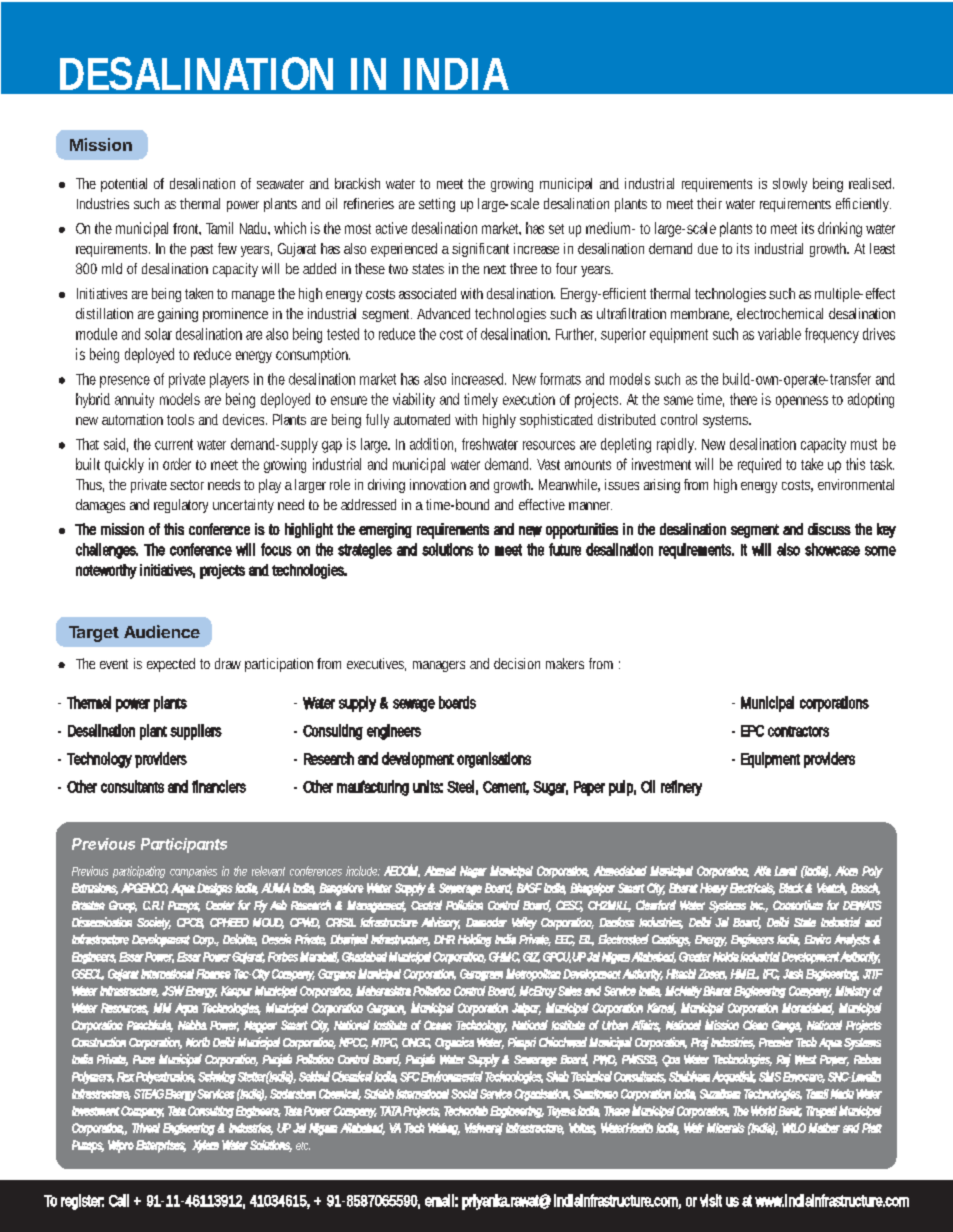  What do you see at coordinates (437, 205) in the screenshot?
I see `setting` at bounding box center [437, 205].
